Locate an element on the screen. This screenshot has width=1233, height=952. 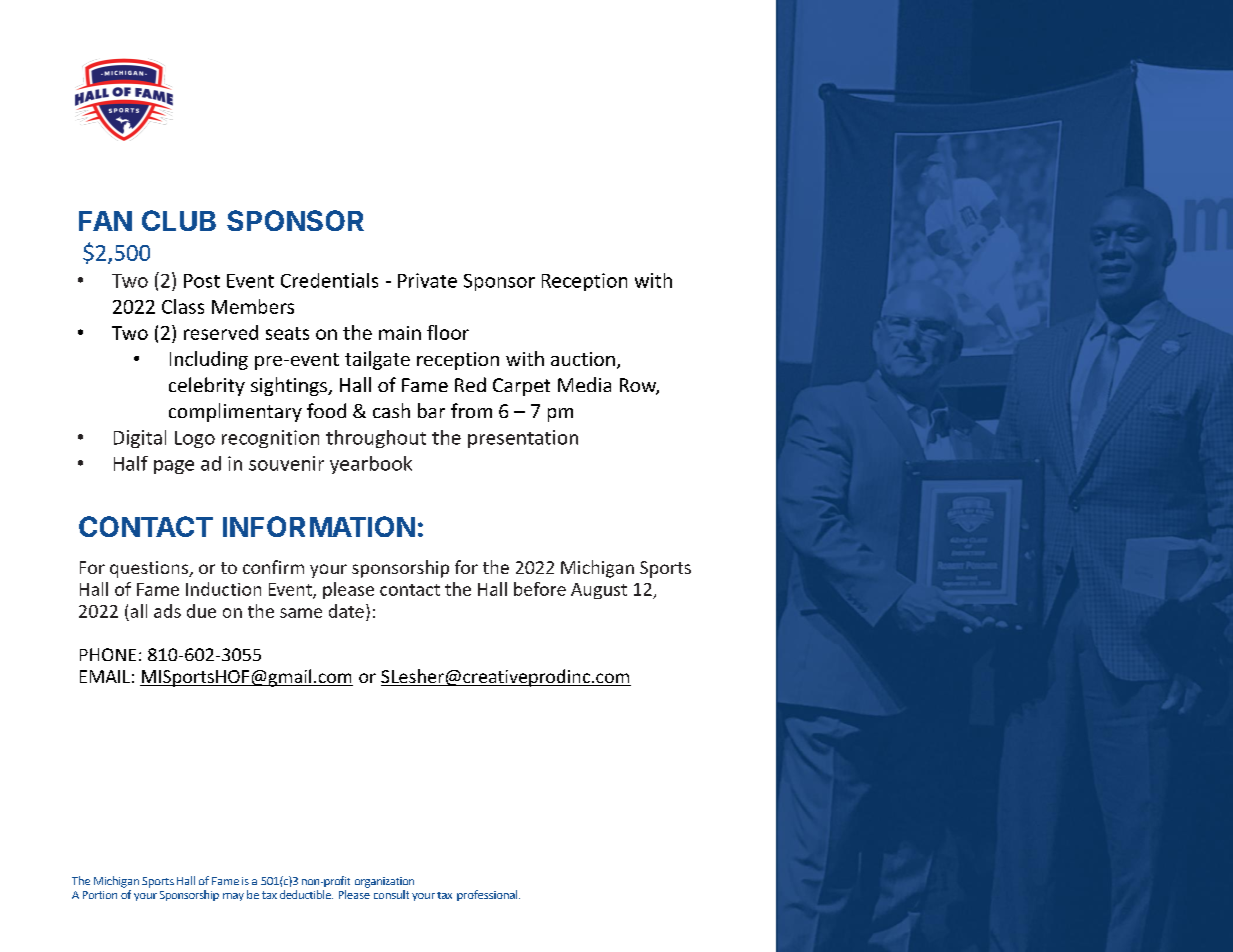
questions is located at coordinates (150, 569).
